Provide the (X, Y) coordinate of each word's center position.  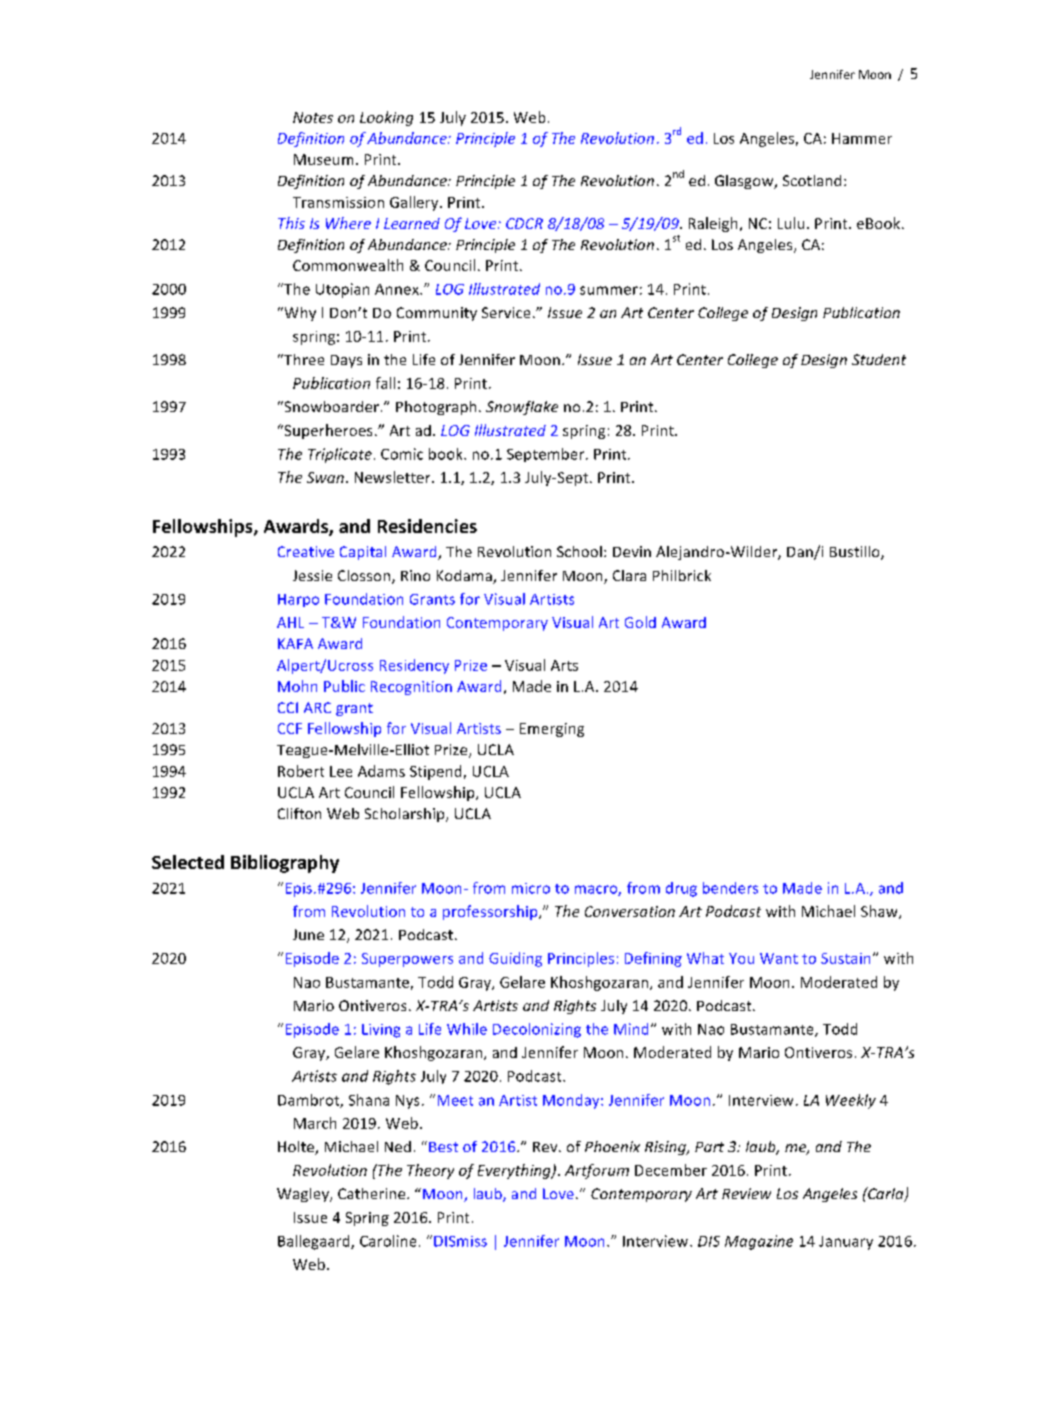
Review (746, 1193)
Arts (564, 665)
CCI (288, 707)
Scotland (812, 180)
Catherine (373, 1193)
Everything (515, 1171)
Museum (323, 159)
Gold (640, 622)
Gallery (415, 203)
